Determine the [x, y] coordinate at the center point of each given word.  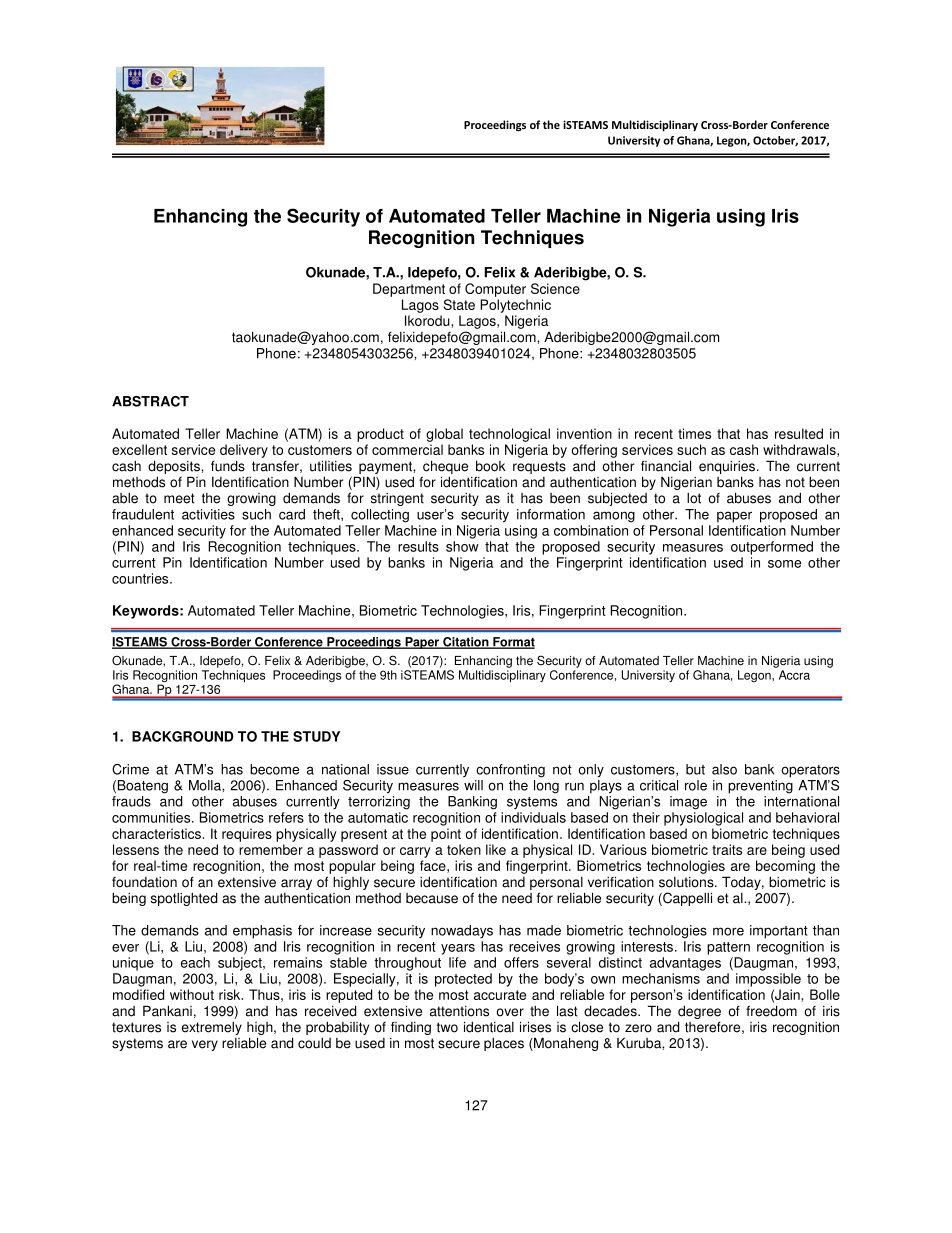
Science [555, 288]
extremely [212, 1028]
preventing [760, 787]
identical [489, 1027]
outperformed [772, 548]
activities [208, 514]
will [473, 785]
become [274, 769]
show [462, 546]
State [459, 304]
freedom [771, 1011]
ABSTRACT [150, 401]
